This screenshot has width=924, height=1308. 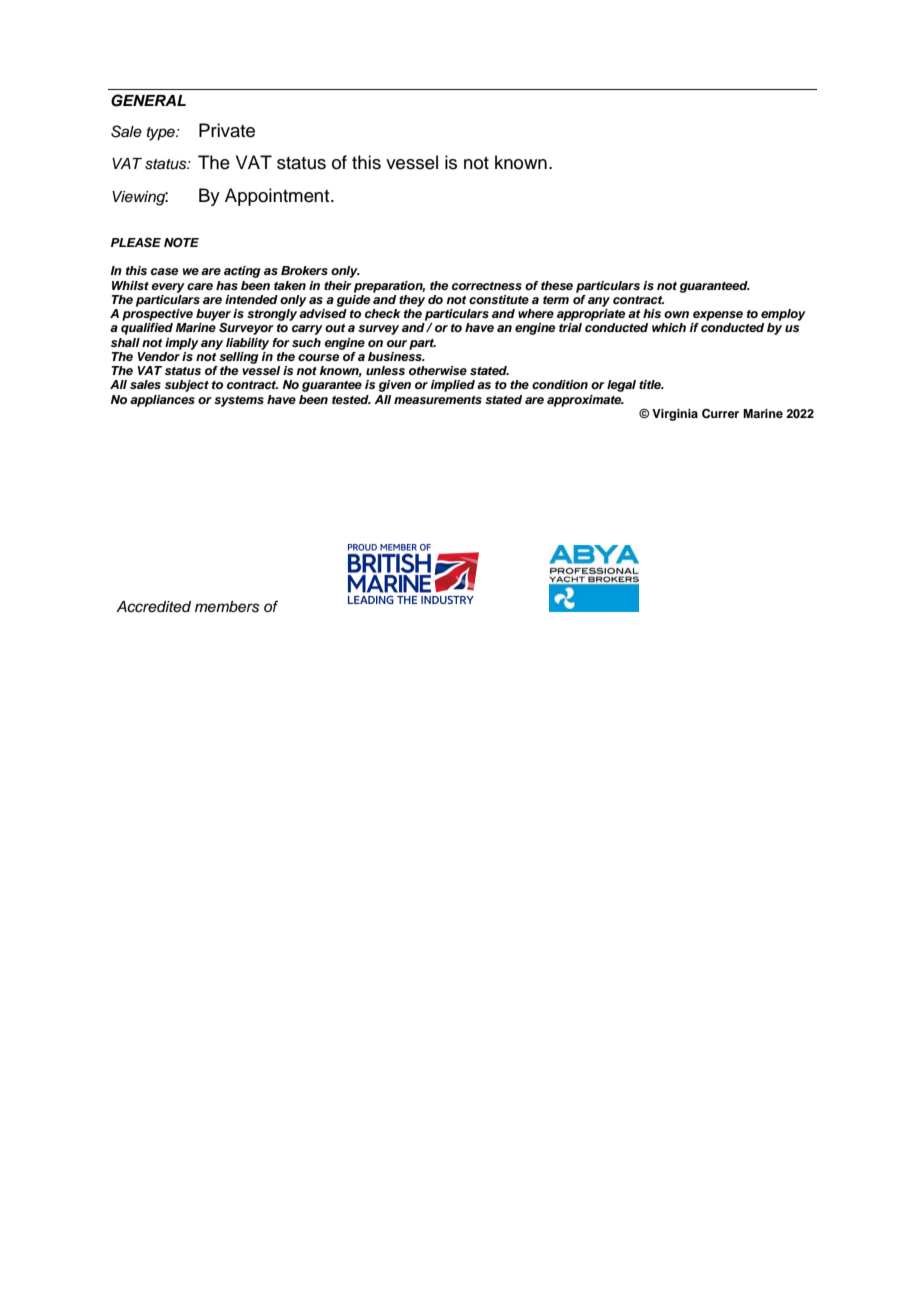 What do you see at coordinates (278, 197) in the screenshot?
I see `Appointment` at bounding box center [278, 197].
